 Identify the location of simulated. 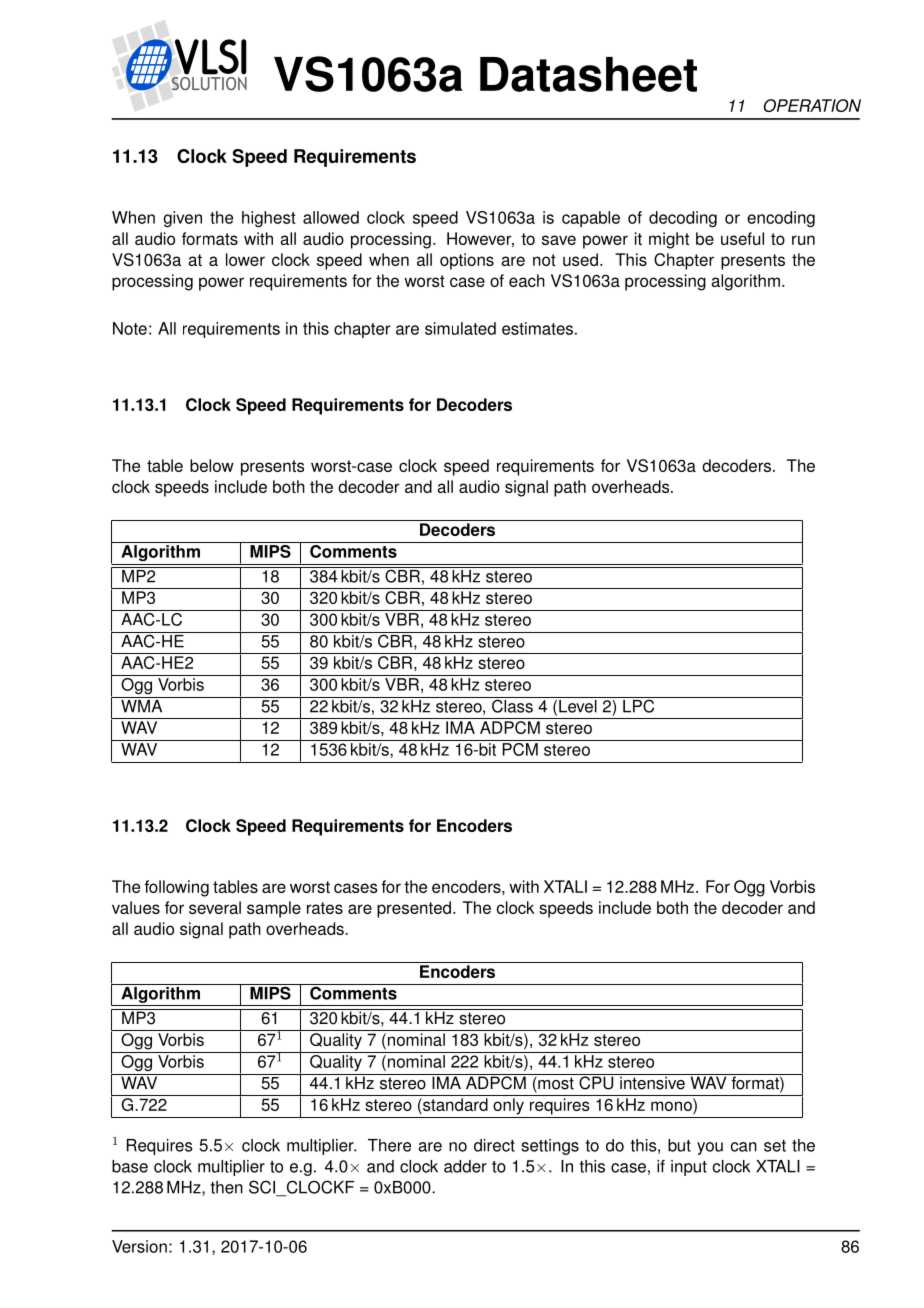
(460, 328).
